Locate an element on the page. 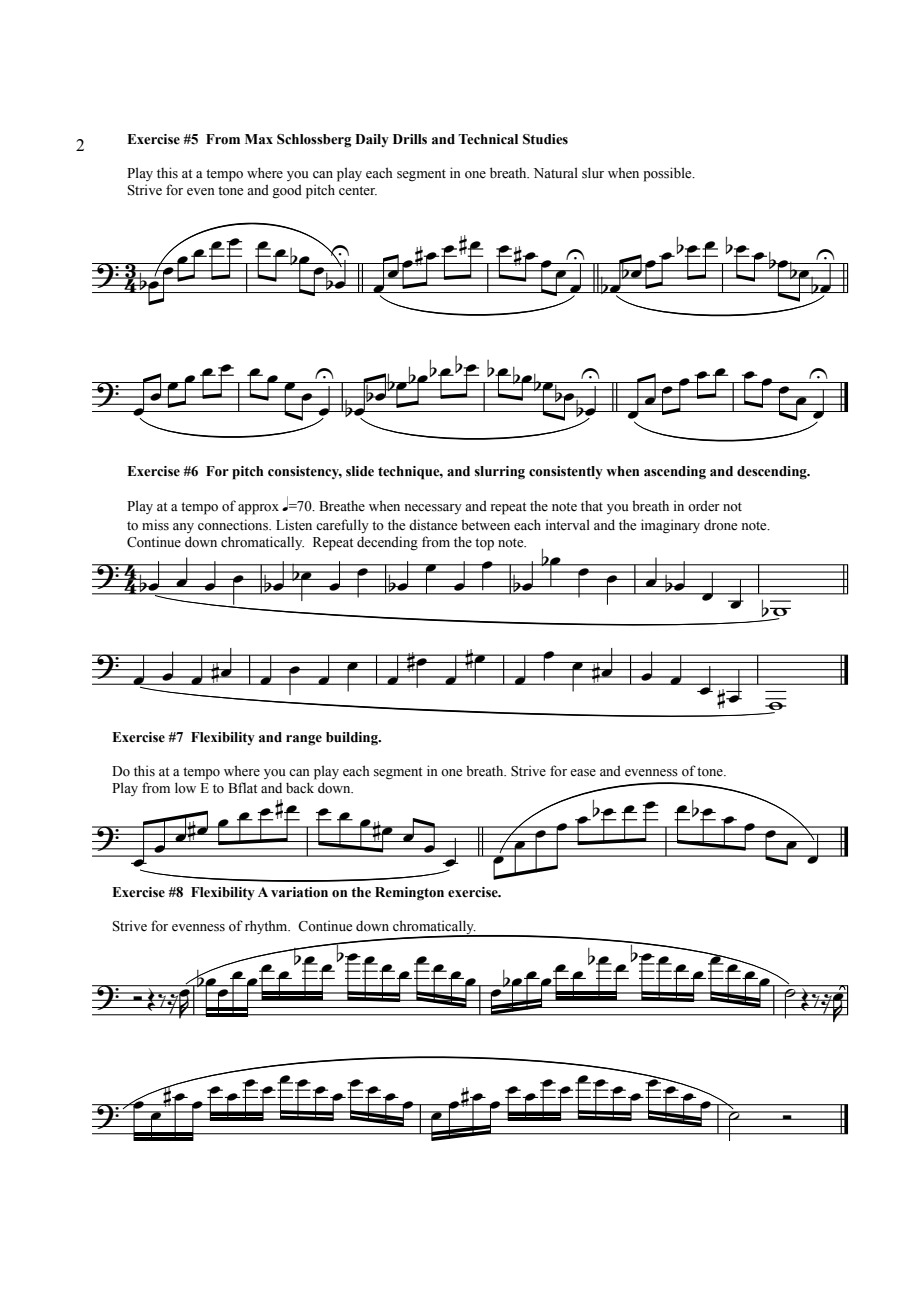 Image resolution: width=924 pixels, height=1308 pixels. slide is located at coordinates (360, 471).
